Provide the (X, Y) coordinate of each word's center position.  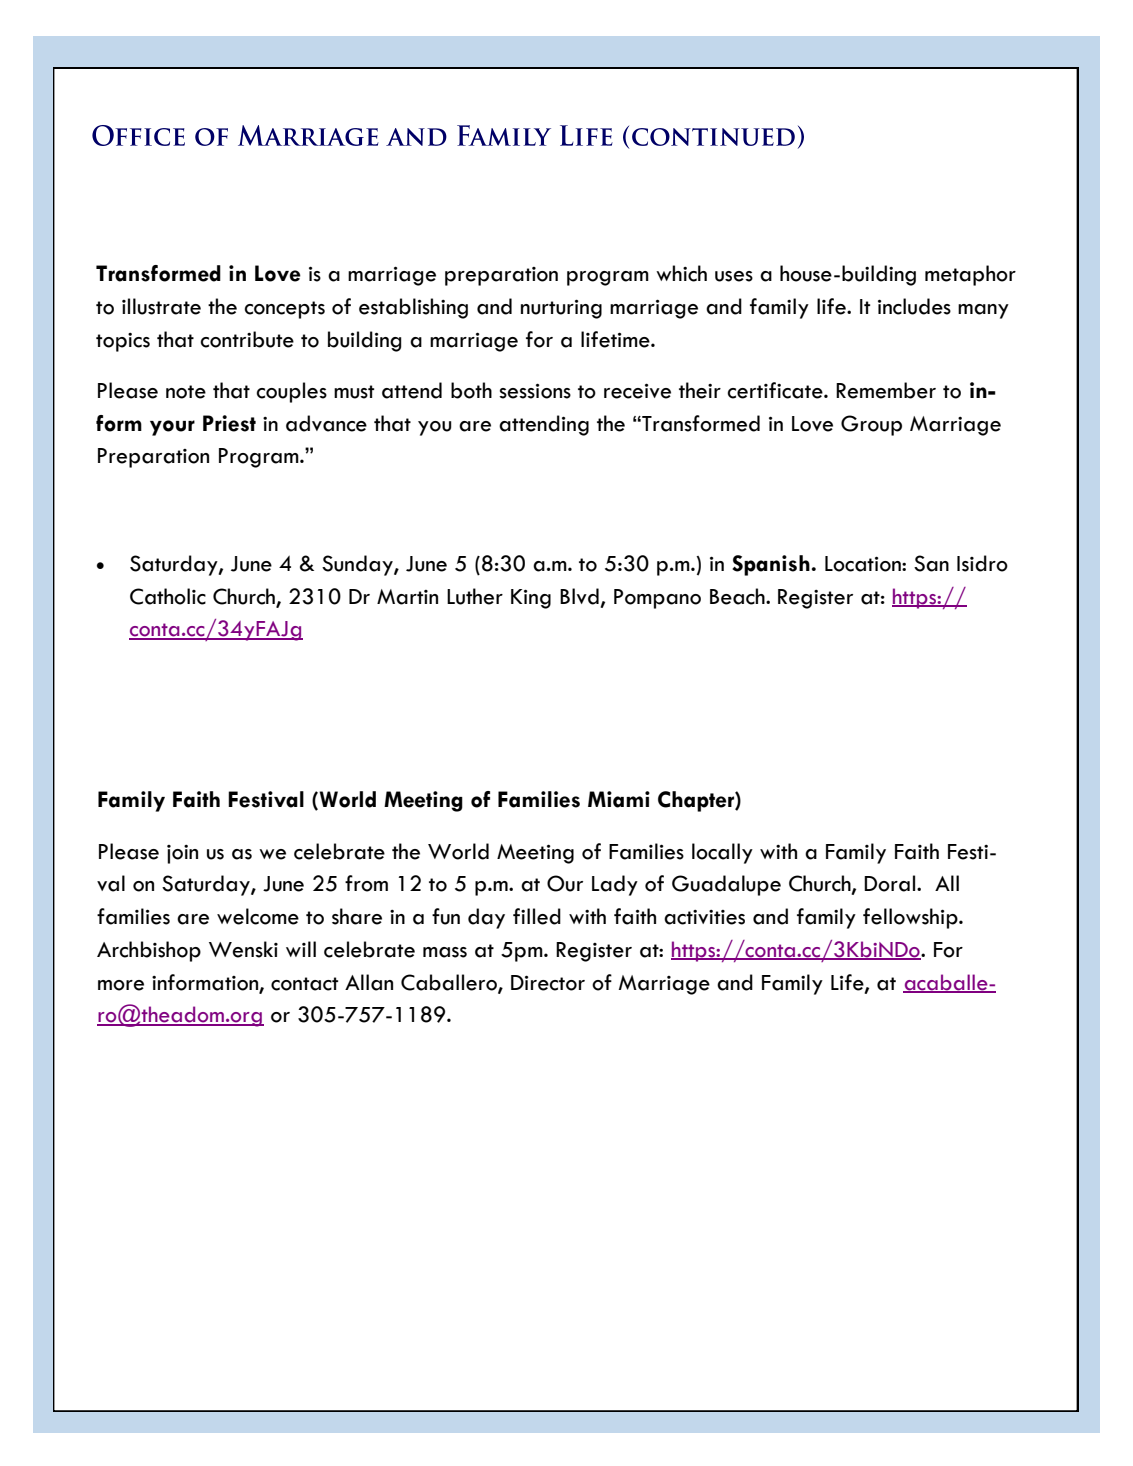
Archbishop (149, 951)
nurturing (561, 309)
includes (914, 306)
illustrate (161, 306)
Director (548, 983)
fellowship (911, 918)
